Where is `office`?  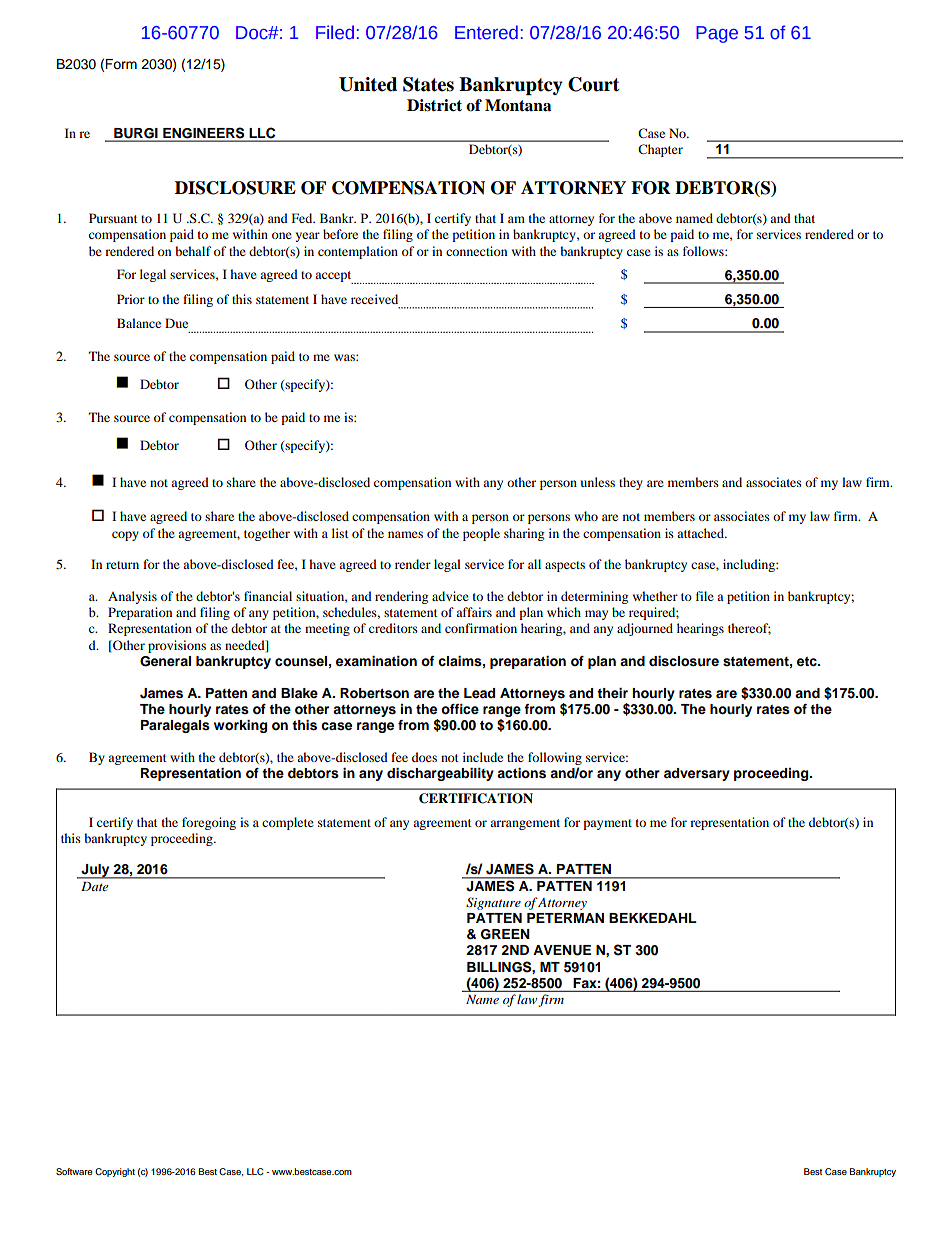 office is located at coordinates (460, 709).
